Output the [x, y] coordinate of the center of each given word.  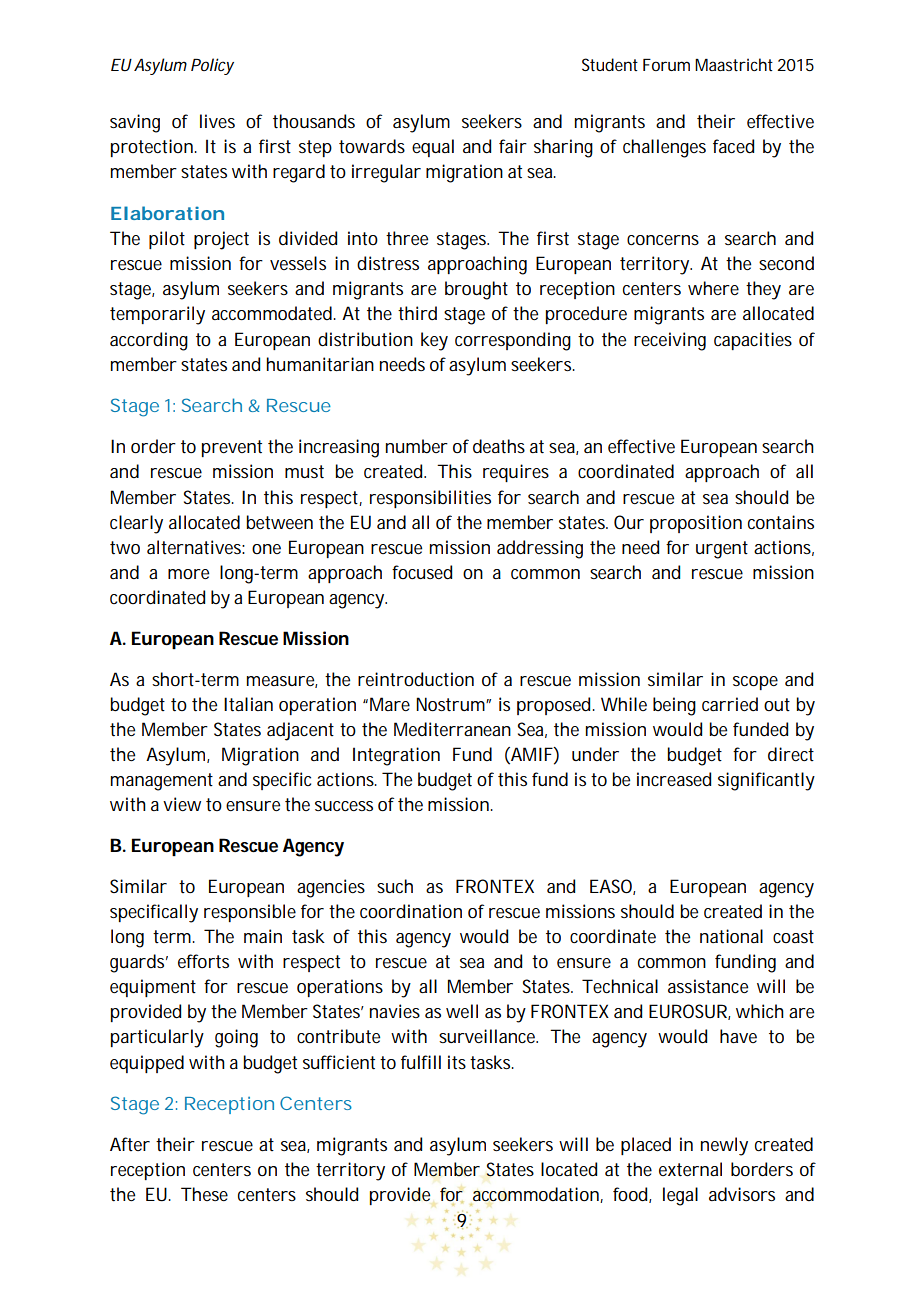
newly [724, 1146]
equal [433, 148]
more [188, 574]
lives [217, 121]
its [457, 1062]
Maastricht [734, 64]
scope [755, 683]
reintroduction [416, 679]
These [204, 1194]
